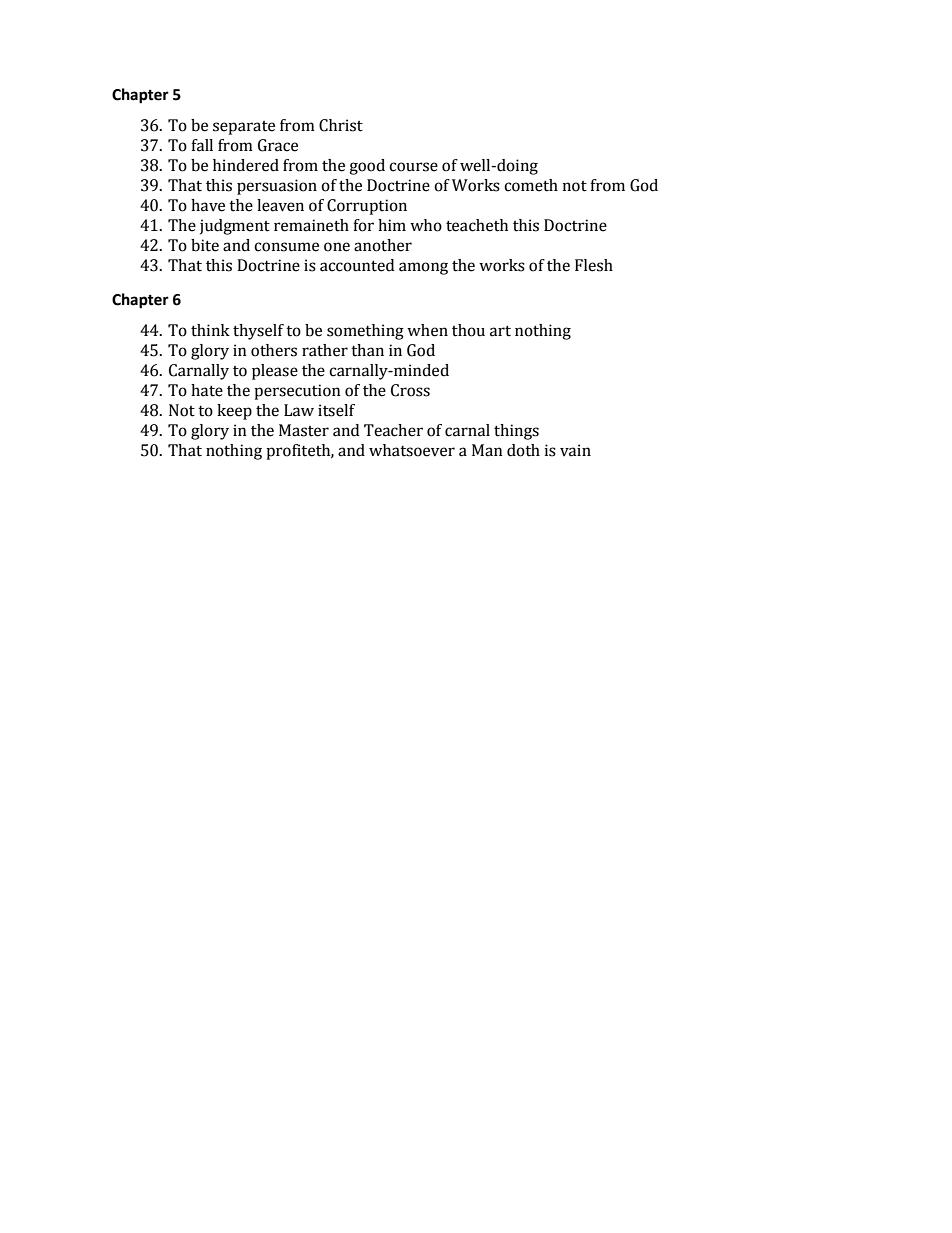 This image has width=952, height=1233. What do you see at coordinates (393, 430) in the image?
I see `Teacher` at bounding box center [393, 430].
